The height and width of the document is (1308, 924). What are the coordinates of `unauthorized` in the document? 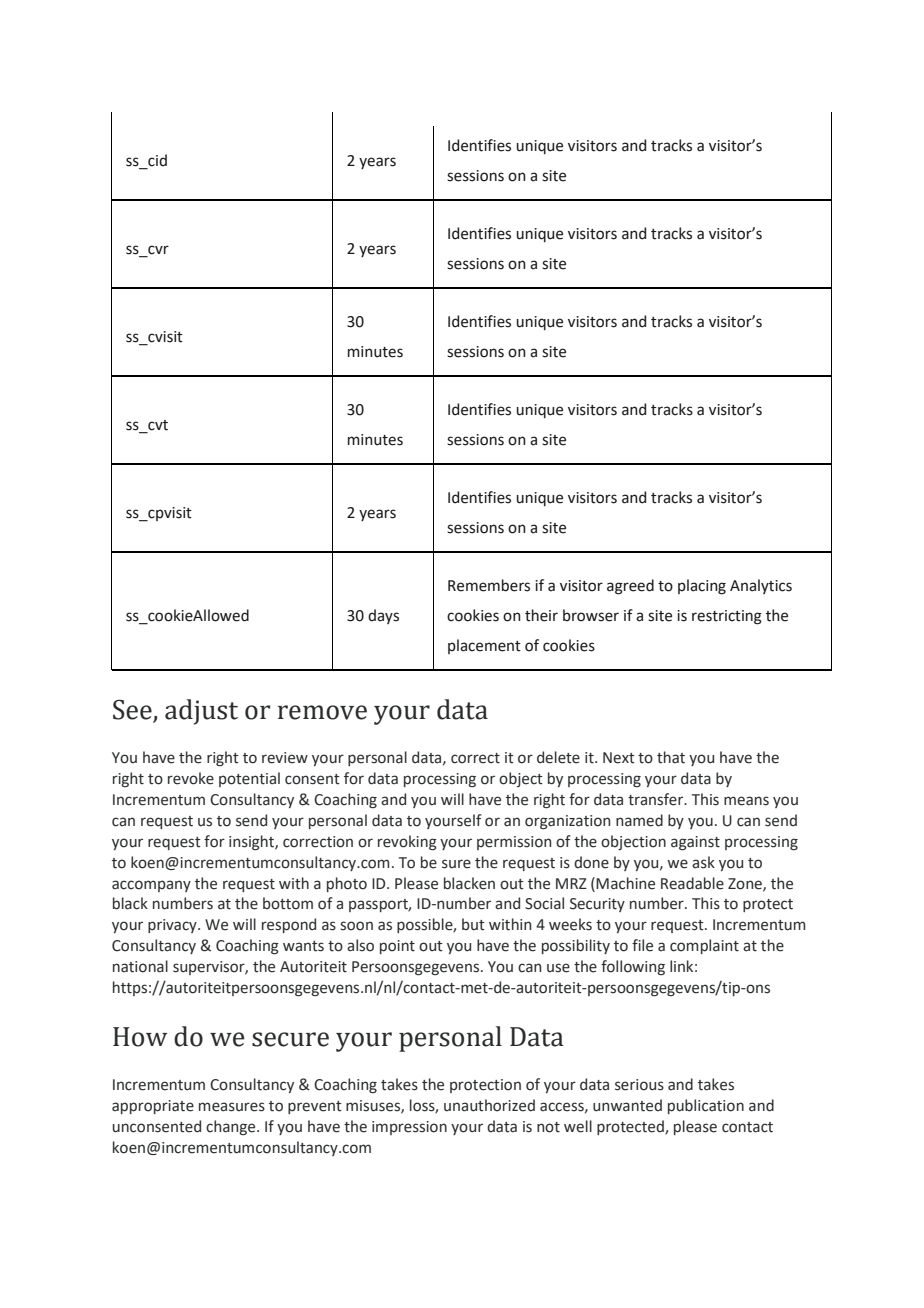 It's located at (489, 1105).
